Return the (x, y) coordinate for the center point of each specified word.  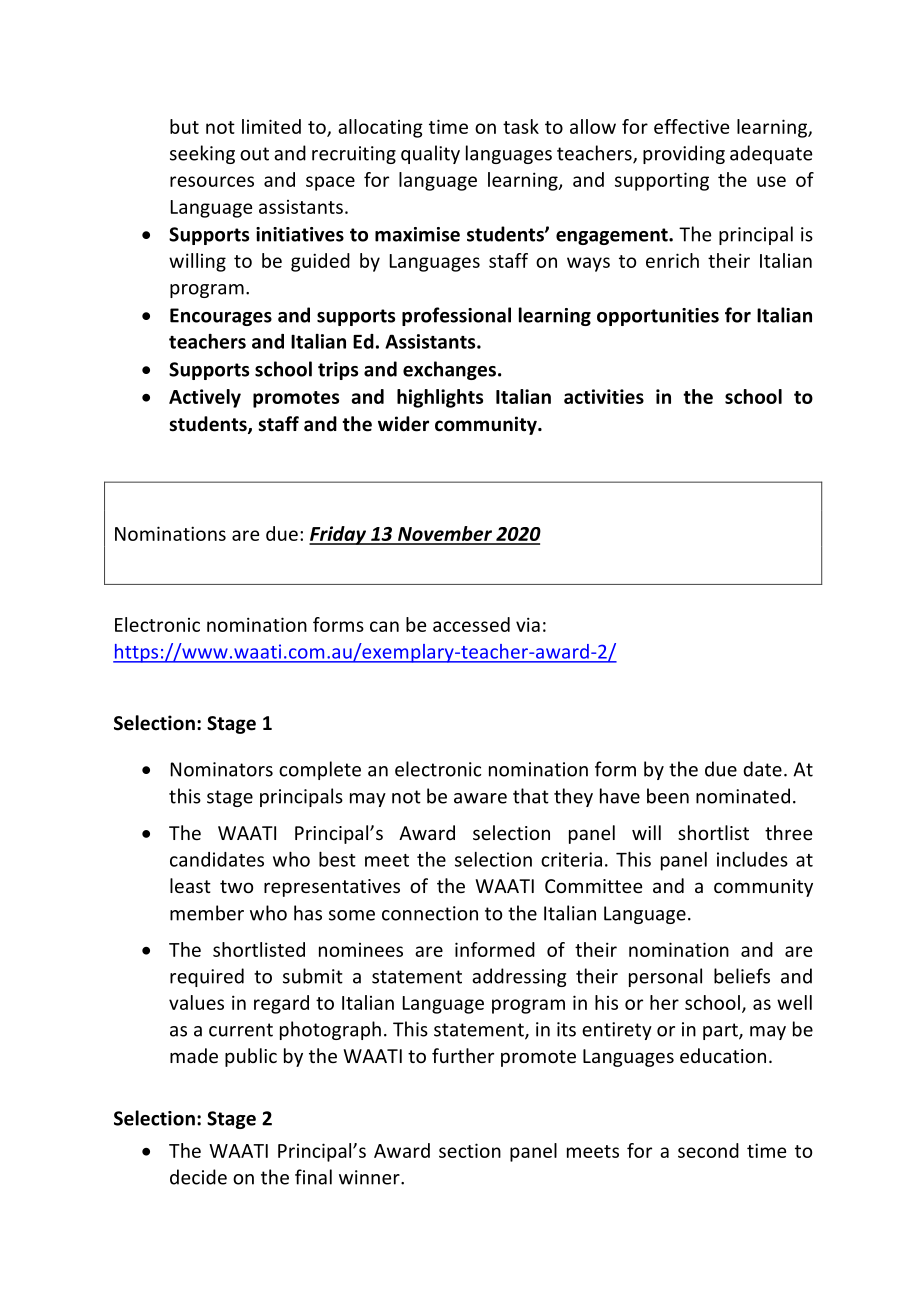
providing (684, 154)
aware (480, 798)
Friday (338, 535)
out (254, 154)
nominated (743, 796)
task (521, 126)
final (313, 1177)
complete (320, 770)
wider (403, 424)
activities (604, 396)
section (470, 1150)
